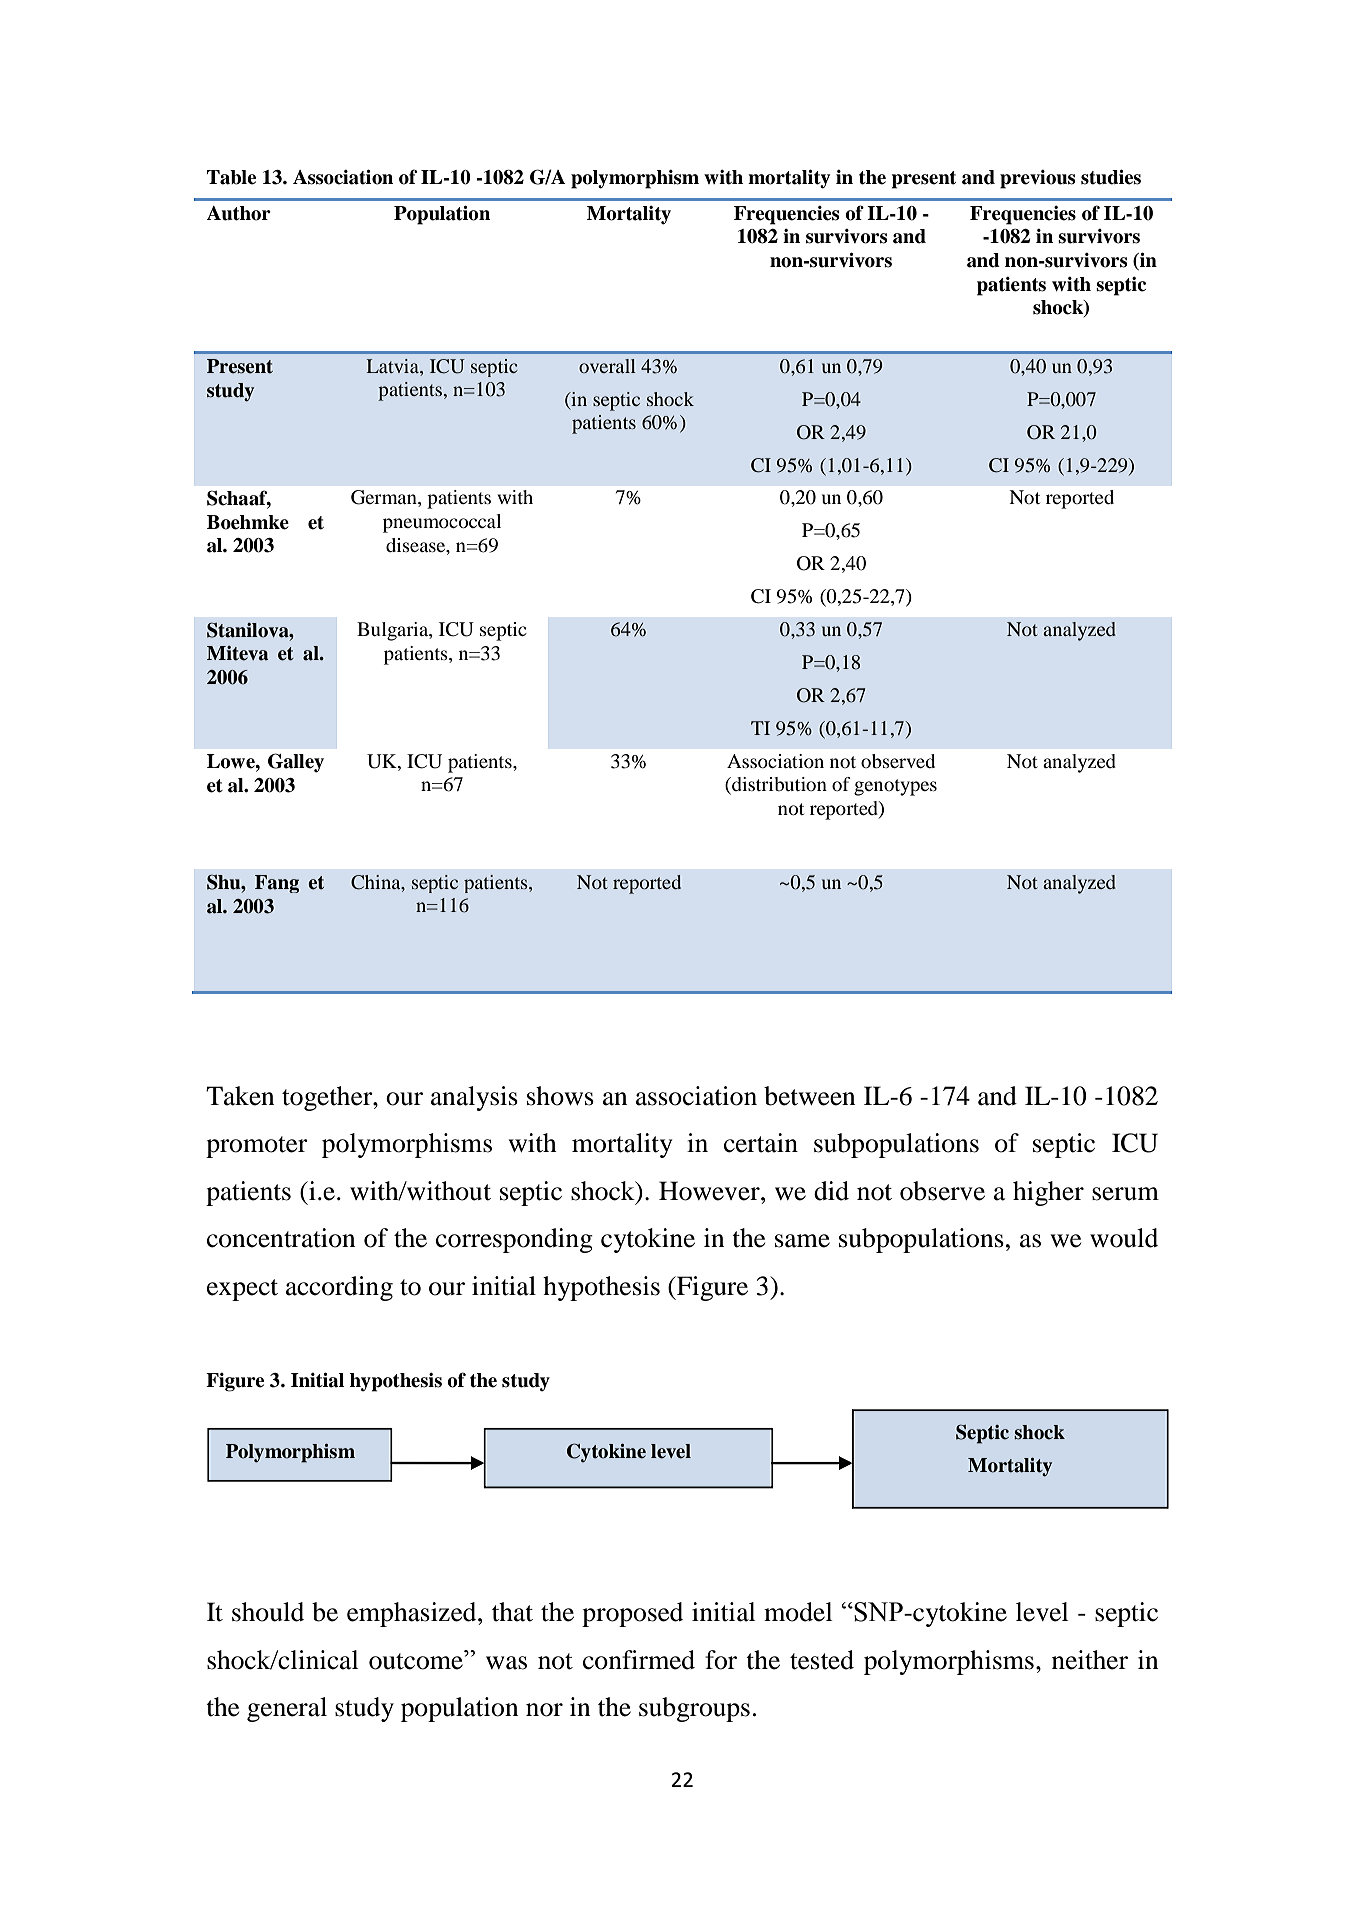 The height and width of the screenshot is (1930, 1365). Describe the element at coordinates (442, 523) in the screenshot. I see `pneumococcal` at that location.
